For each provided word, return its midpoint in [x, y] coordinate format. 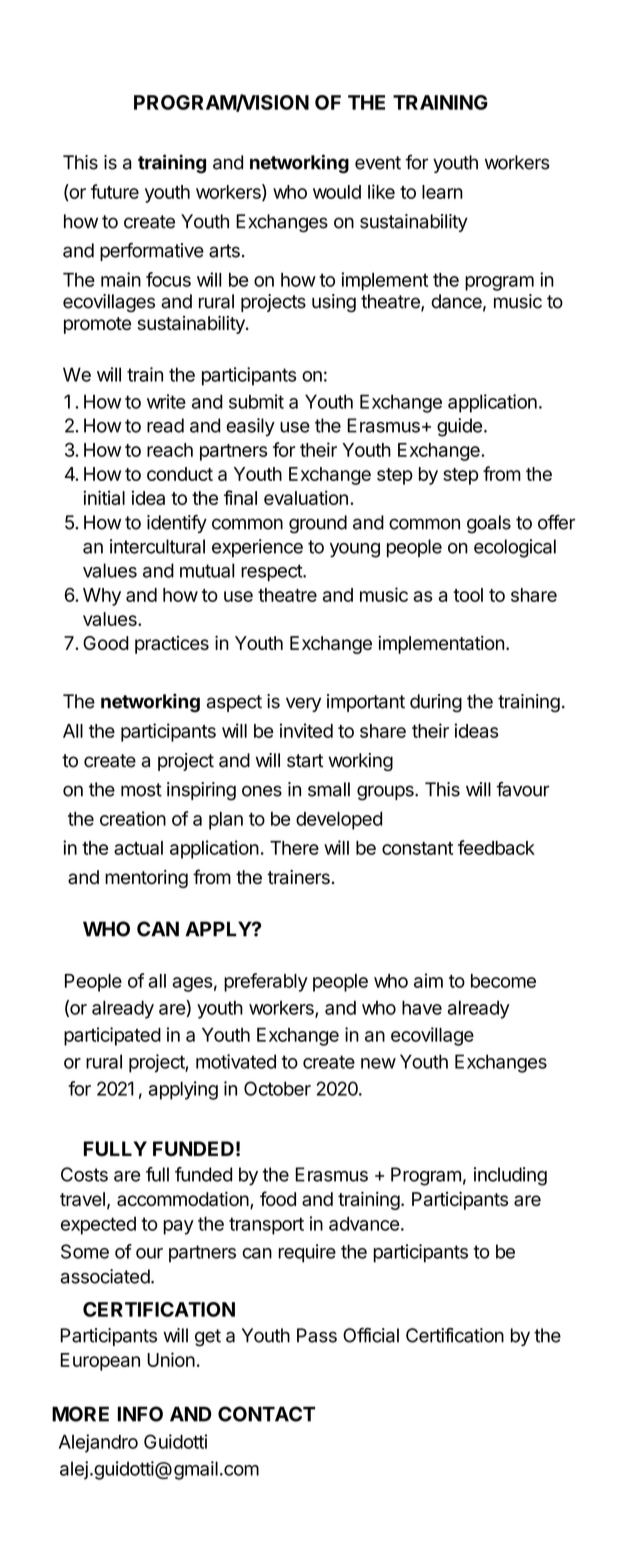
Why [102, 597]
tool [468, 595]
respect [272, 573]
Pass [317, 1335]
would [337, 192]
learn [442, 192]
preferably [266, 982]
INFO [140, 1414]
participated [112, 1036]
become [503, 981]
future [115, 191]
